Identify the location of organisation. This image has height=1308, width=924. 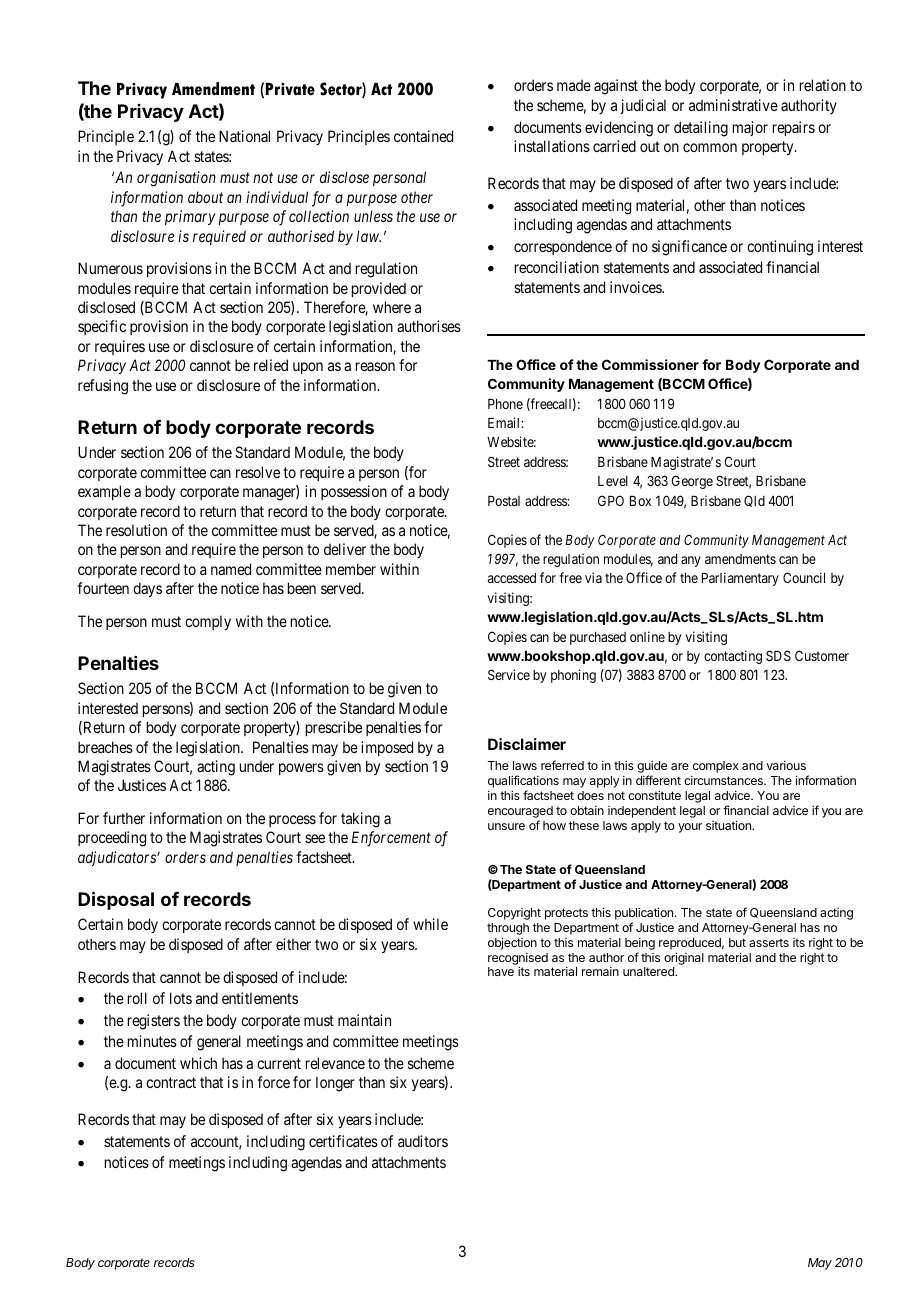
(176, 179).
